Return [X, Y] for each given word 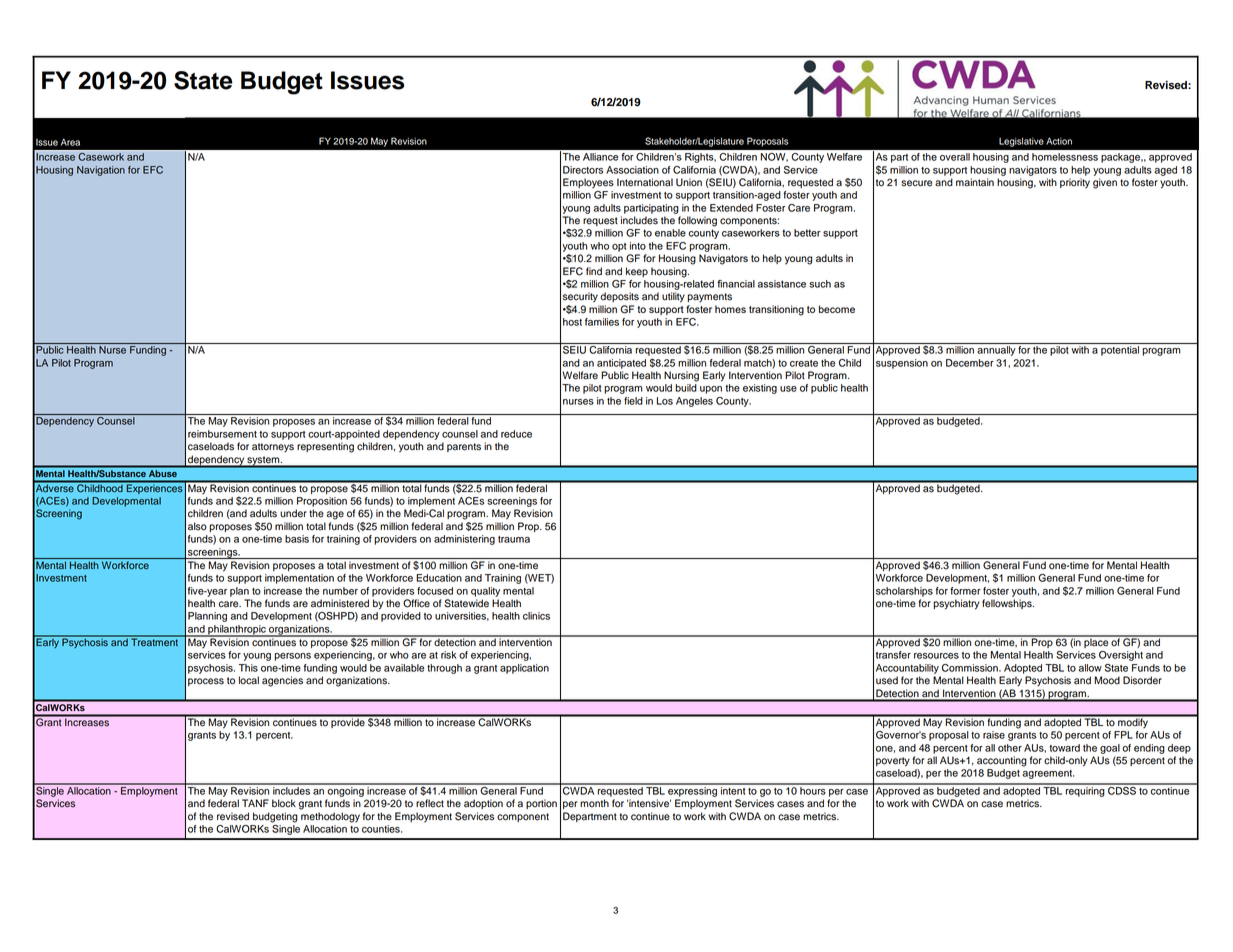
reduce [516, 434]
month [594, 803]
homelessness [1065, 157]
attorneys [273, 447]
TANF [255, 803]
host [572, 322]
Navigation [101, 171]
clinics [536, 616]
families [602, 322]
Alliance [600, 157]
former [965, 591]
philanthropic [237, 631]
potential [1120, 351]
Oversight [1121, 656]
